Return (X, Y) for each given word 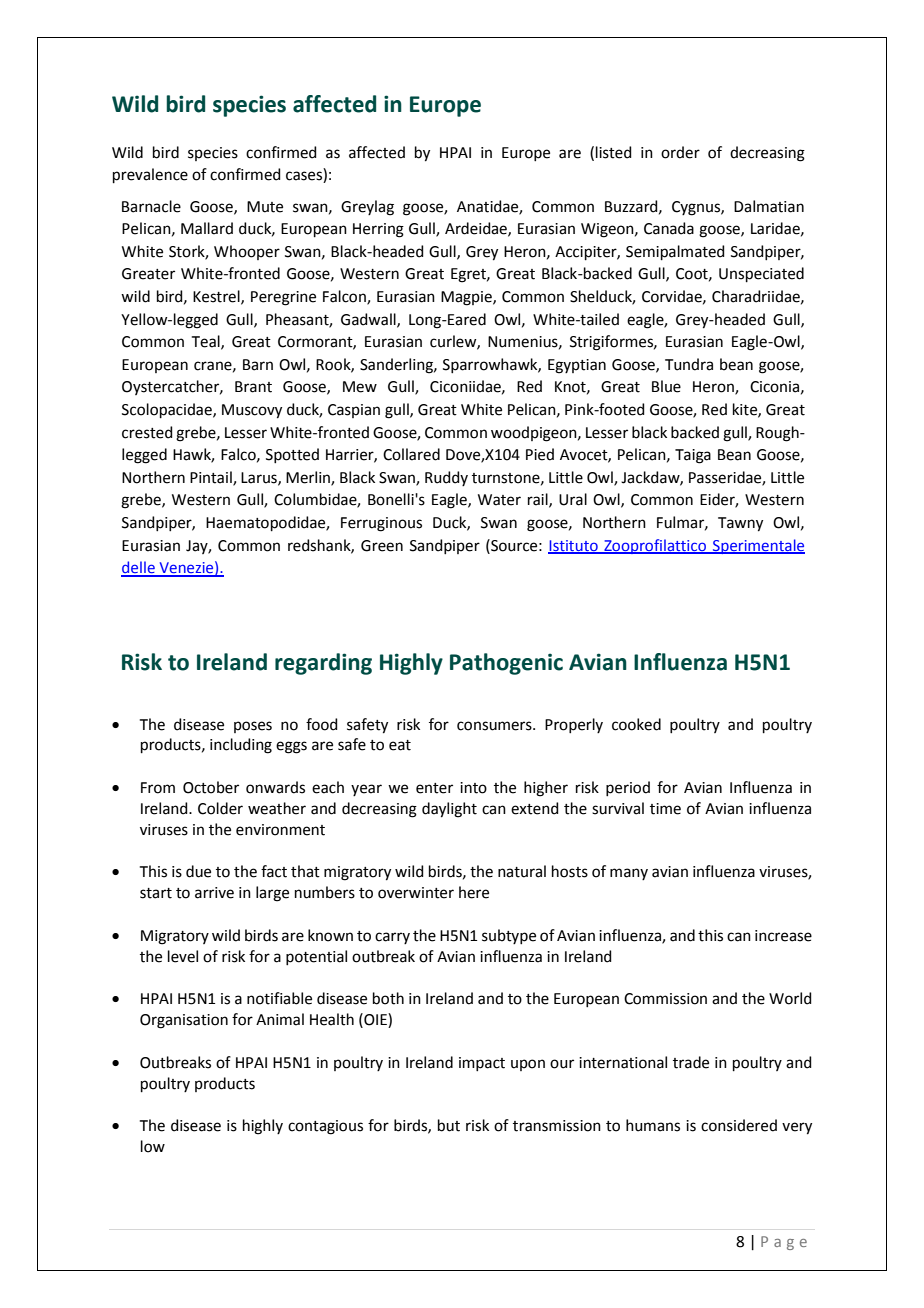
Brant (253, 387)
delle (139, 568)
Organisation (184, 1021)
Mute (265, 207)
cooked (636, 724)
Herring (378, 230)
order (680, 152)
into (473, 788)
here (474, 892)
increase (783, 936)
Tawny (740, 524)
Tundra (689, 364)
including (241, 746)
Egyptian (577, 366)
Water (499, 500)
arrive (214, 893)
